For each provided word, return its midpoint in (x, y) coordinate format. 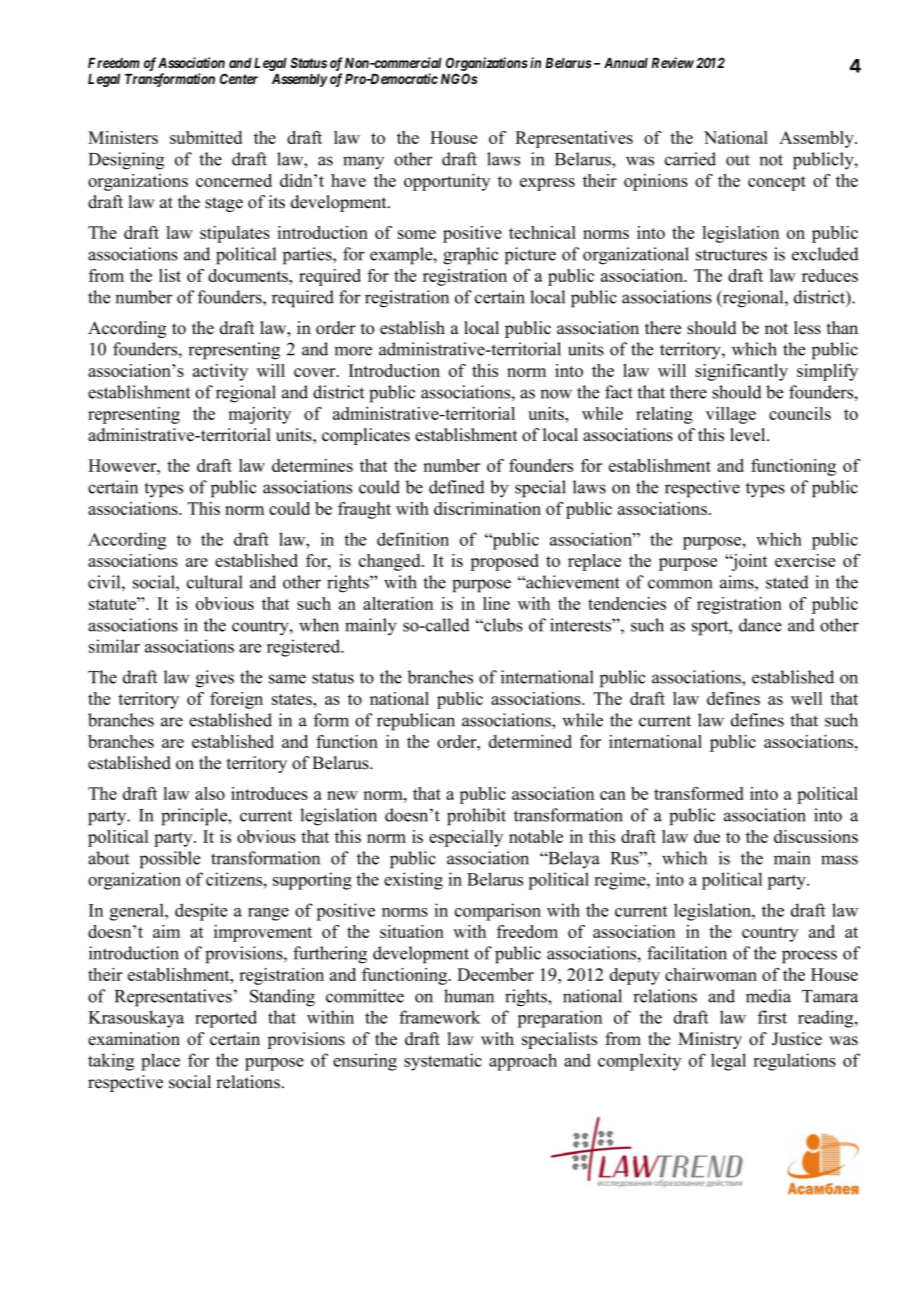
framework (439, 1017)
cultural (215, 582)
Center (239, 78)
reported (226, 1019)
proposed (504, 562)
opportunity (447, 182)
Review (673, 62)
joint (749, 562)
